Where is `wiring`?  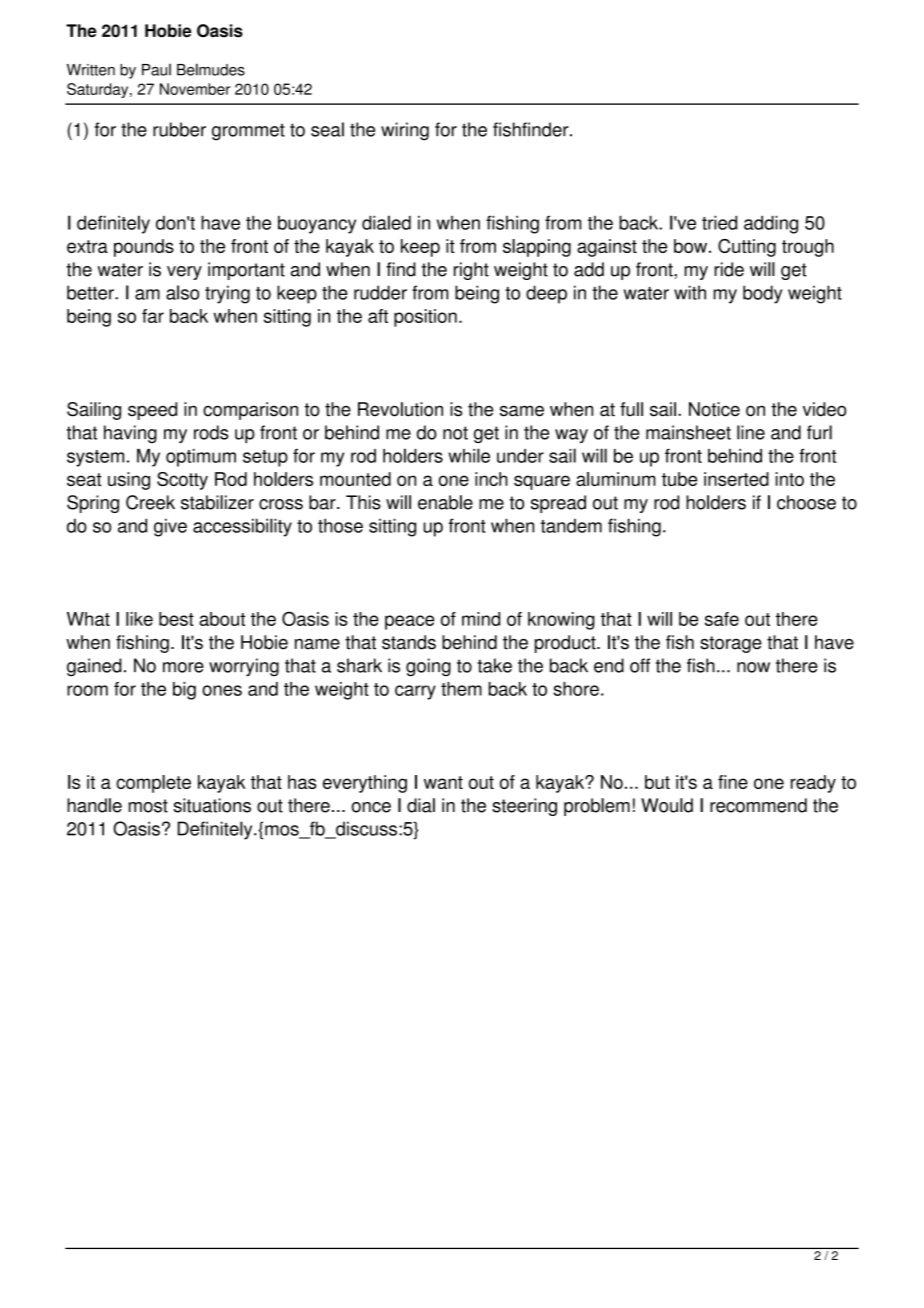 wiring is located at coordinates (405, 131).
